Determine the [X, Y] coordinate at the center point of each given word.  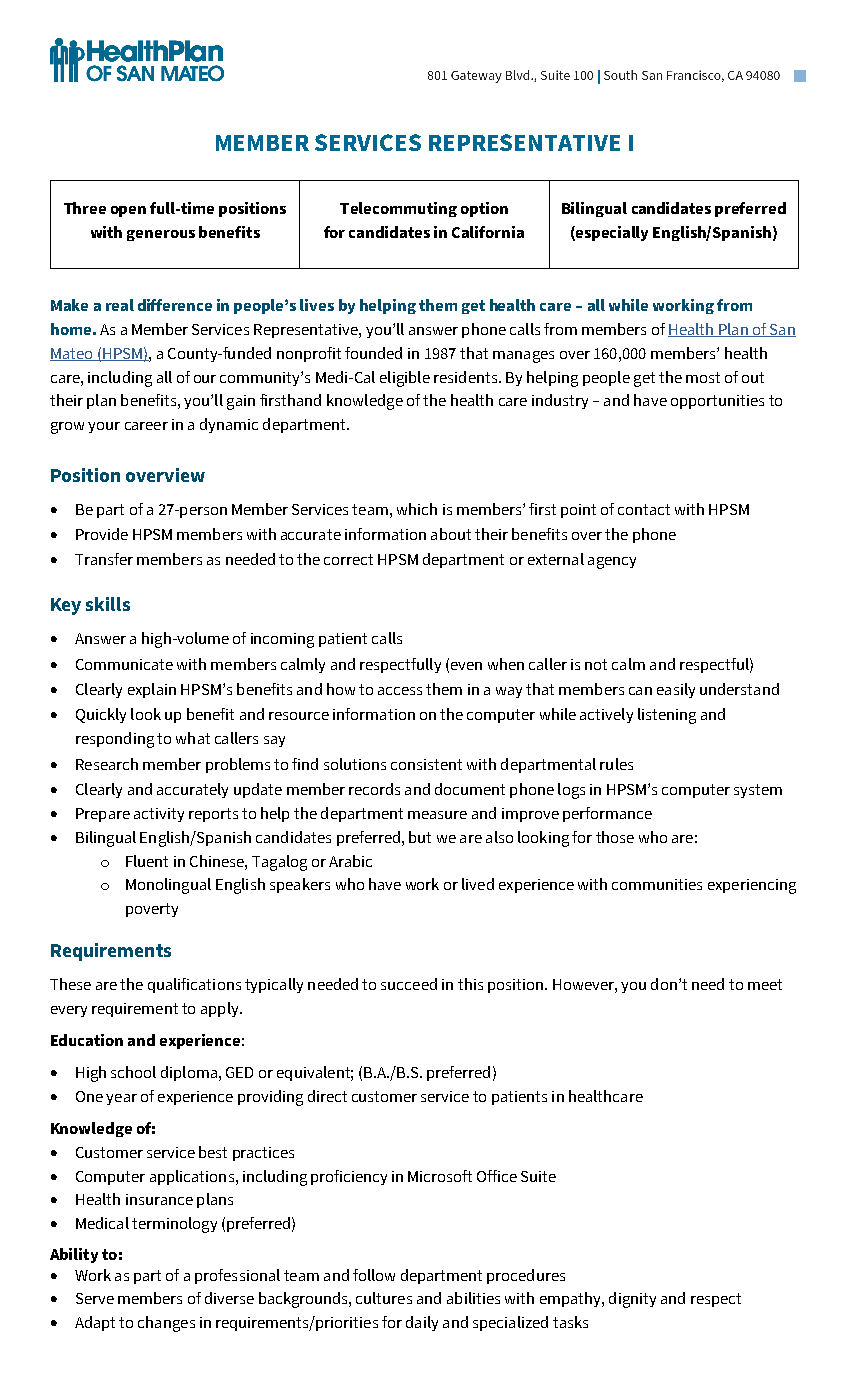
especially [611, 233]
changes [166, 1324]
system [758, 791]
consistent [426, 764]
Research [107, 764]
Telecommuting [398, 209]
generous [161, 235]
